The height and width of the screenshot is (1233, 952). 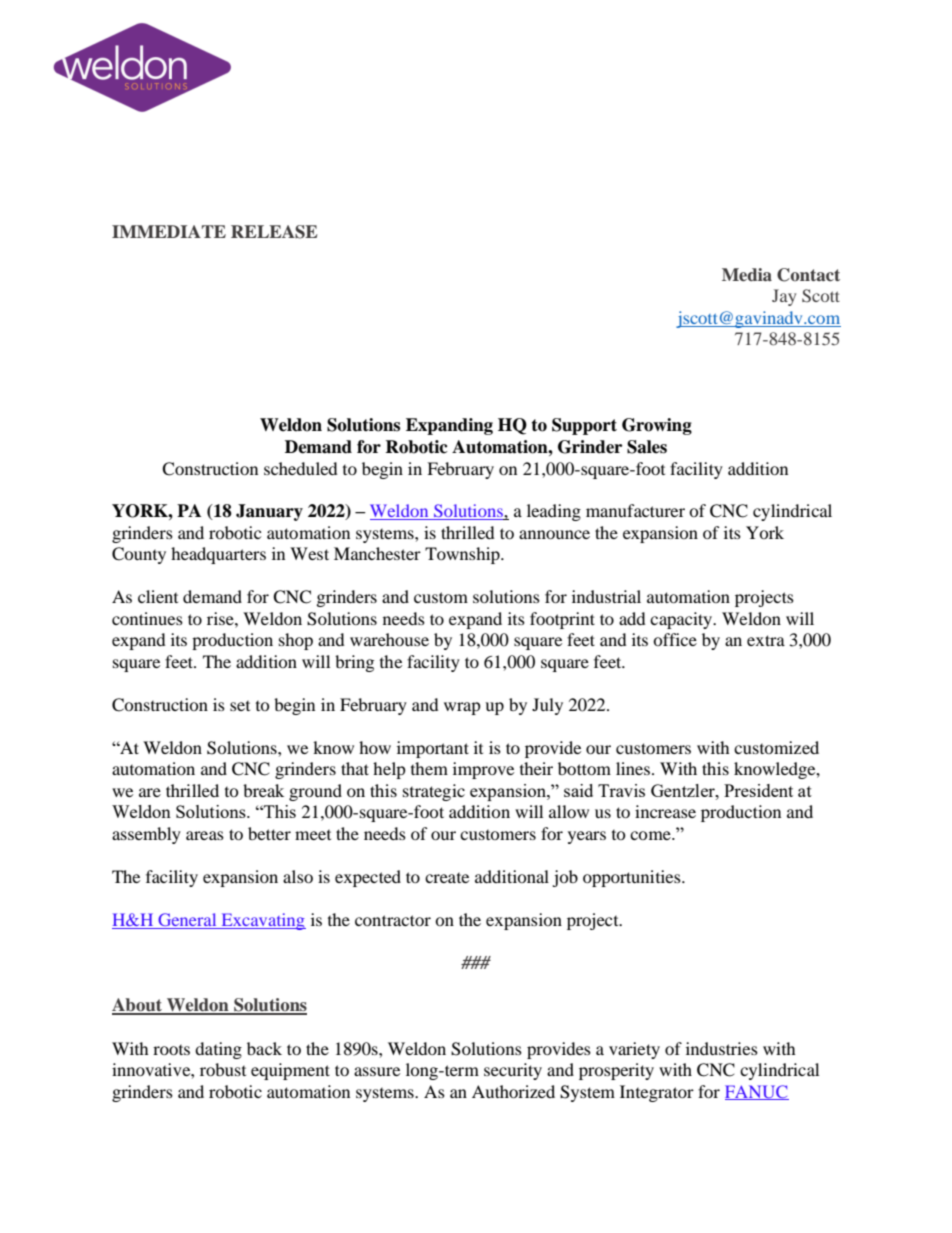 What do you see at coordinates (513, 1071) in the screenshot?
I see `security` at bounding box center [513, 1071].
